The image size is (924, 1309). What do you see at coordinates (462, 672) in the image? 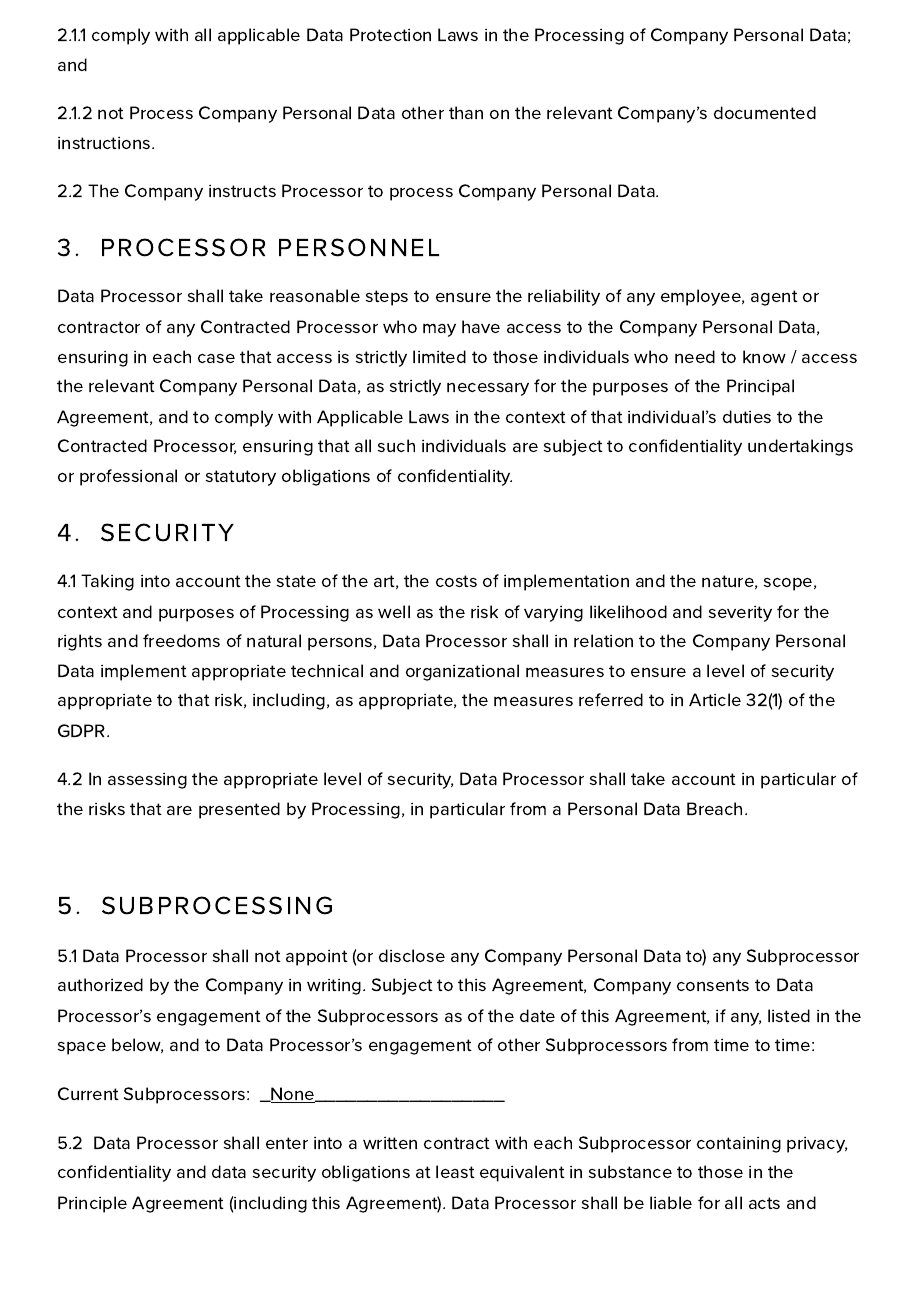
I see `organizational` at bounding box center [462, 672].
